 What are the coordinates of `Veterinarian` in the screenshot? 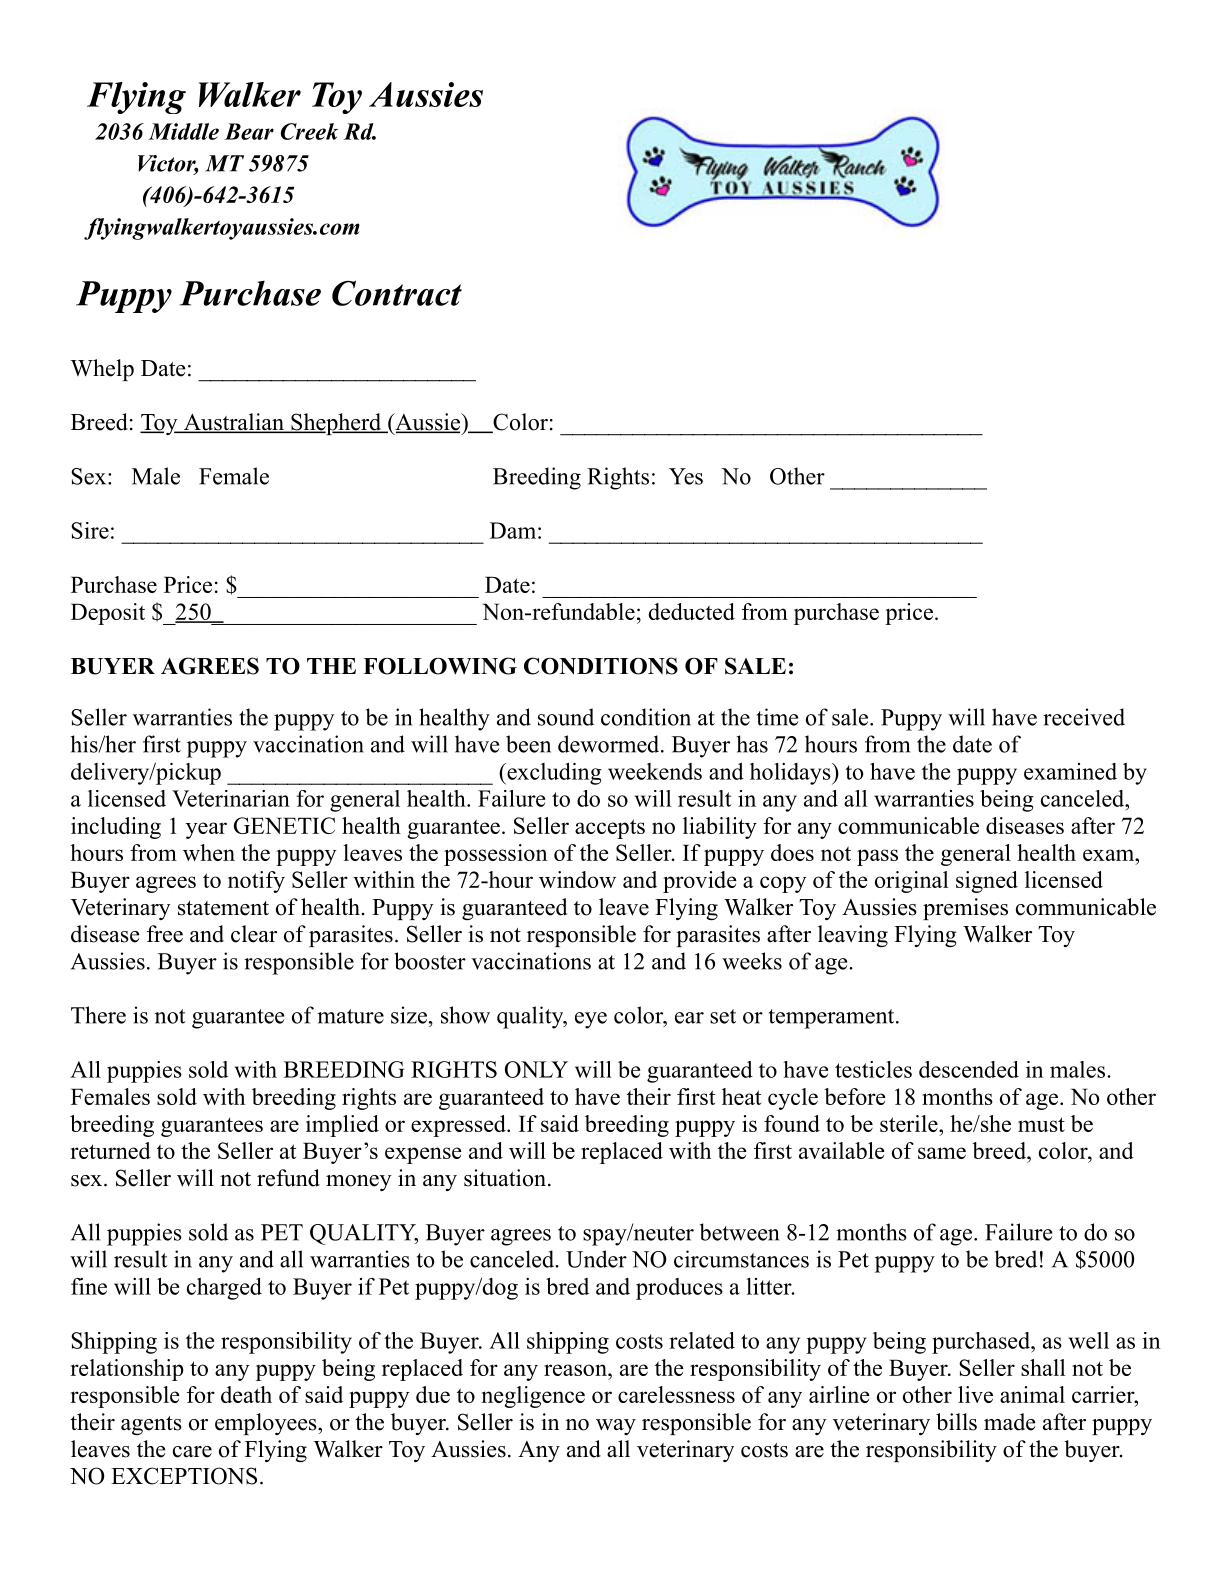 It's located at (231, 798).
